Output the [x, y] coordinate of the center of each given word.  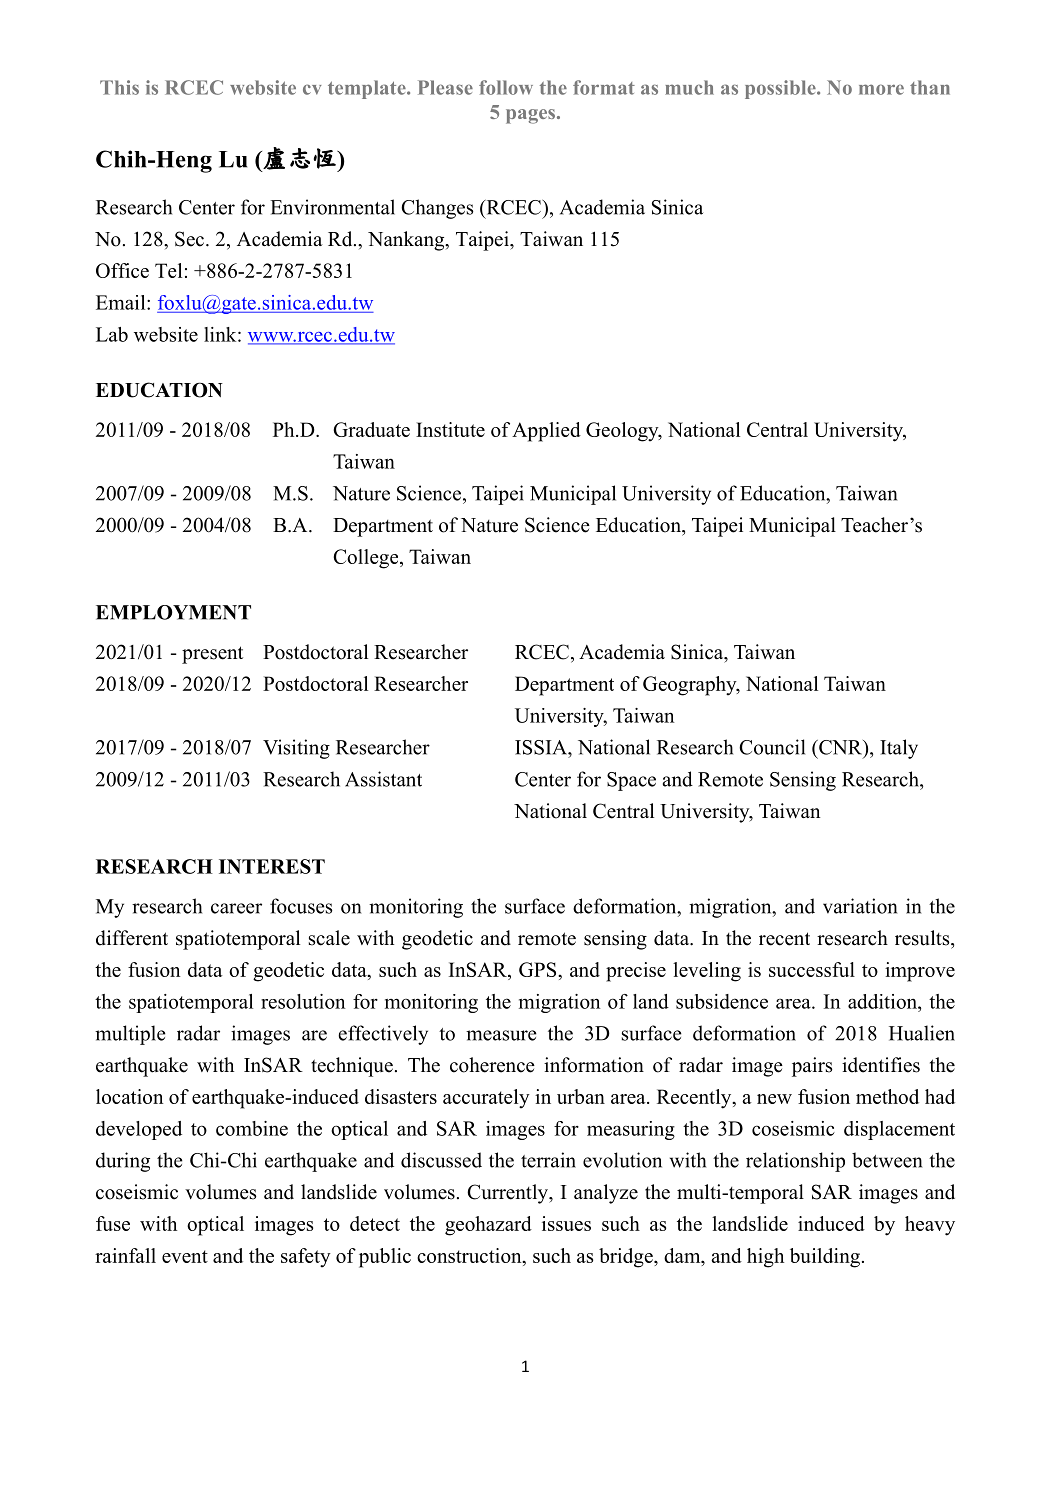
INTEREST [272, 866]
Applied [546, 432]
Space [631, 781]
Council [772, 747]
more [881, 89]
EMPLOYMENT [173, 612]
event [185, 1256]
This [119, 87]
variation [860, 906]
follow [506, 87]
